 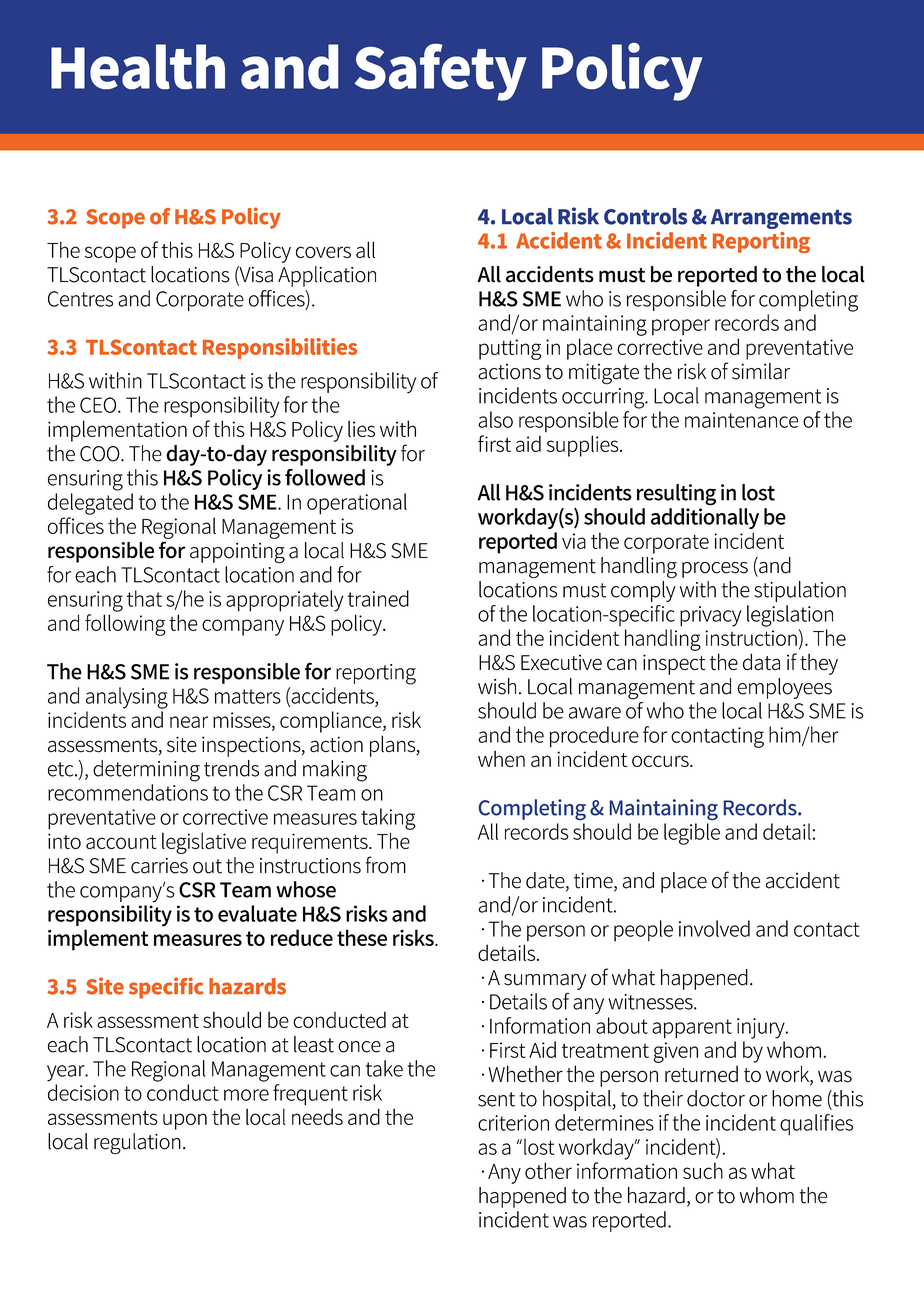 What do you see at coordinates (513, 1123) in the page?
I see `criterion` at bounding box center [513, 1123].
